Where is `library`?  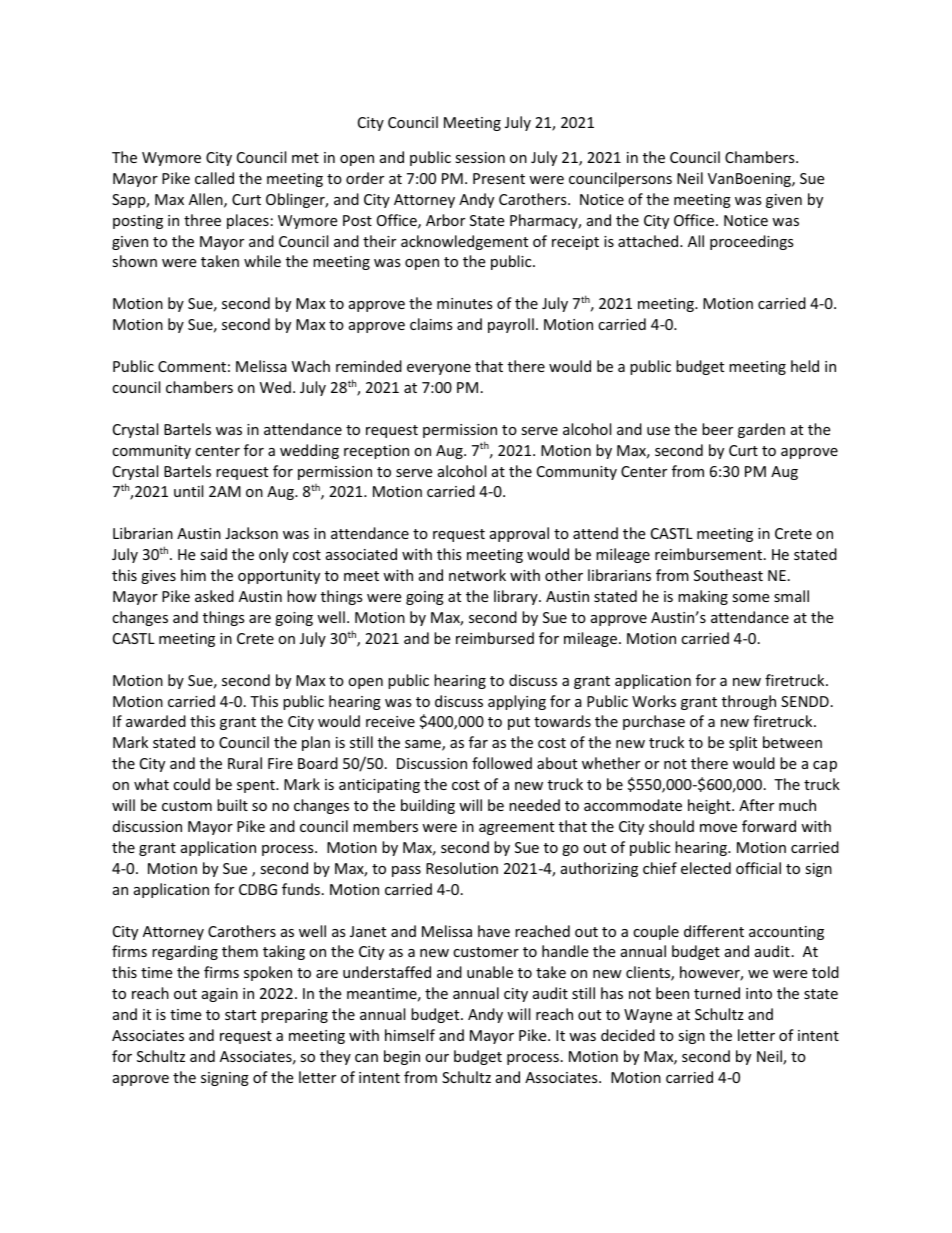
library is located at coordinates (517, 597).
